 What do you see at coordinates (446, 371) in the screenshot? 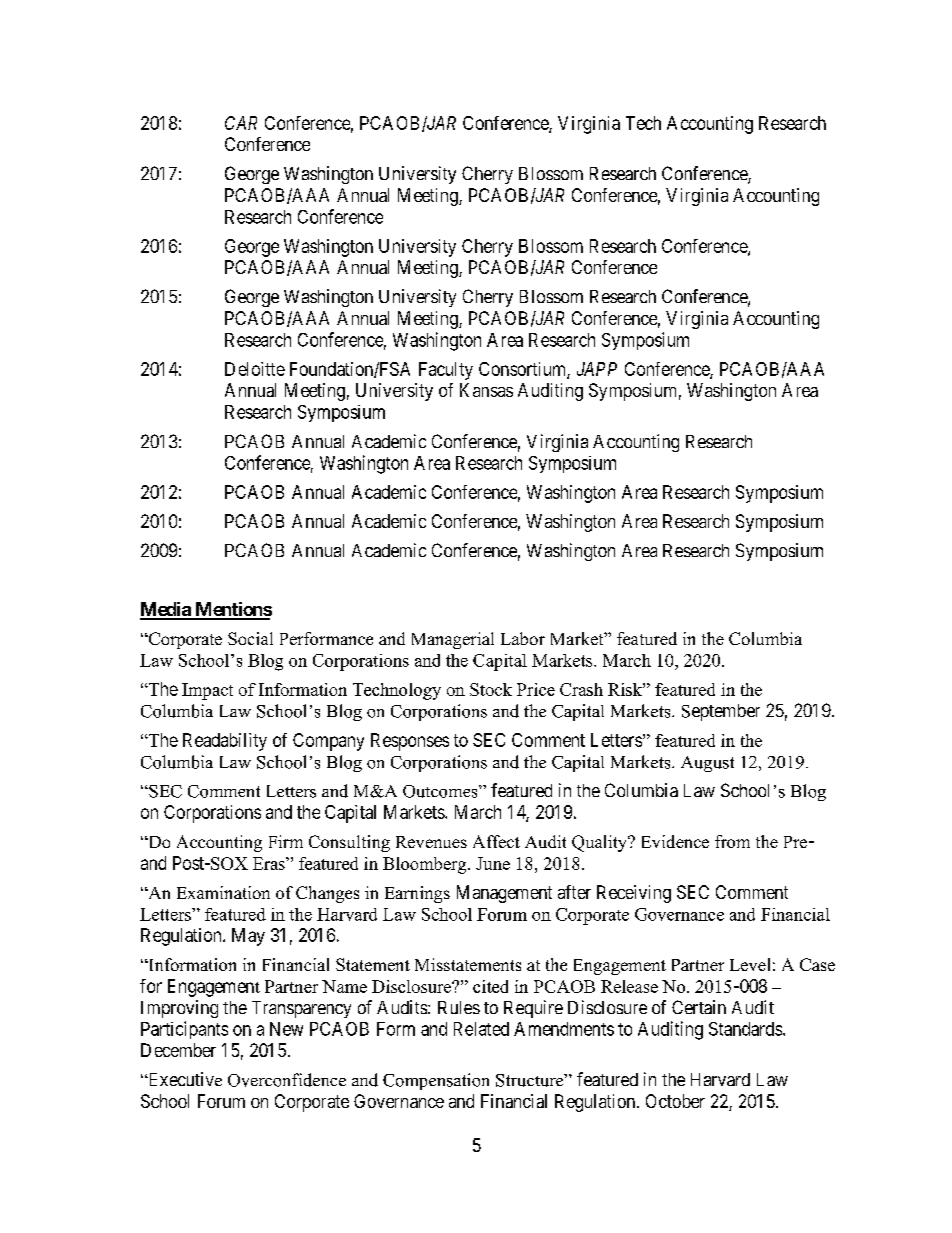
I see `Faculty` at bounding box center [446, 371].
